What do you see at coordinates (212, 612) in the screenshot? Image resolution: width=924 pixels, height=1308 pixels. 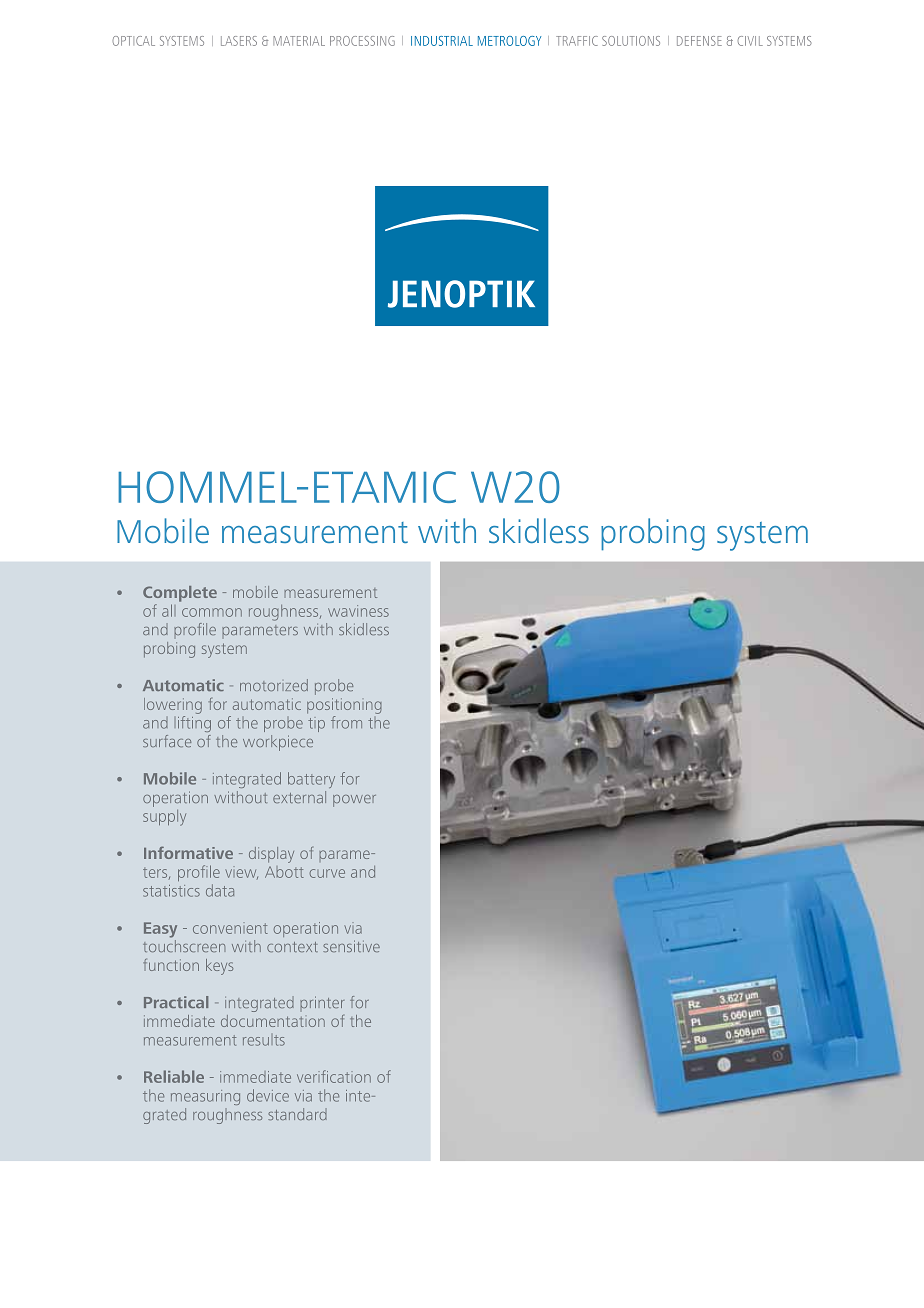 I see `common` at bounding box center [212, 612].
